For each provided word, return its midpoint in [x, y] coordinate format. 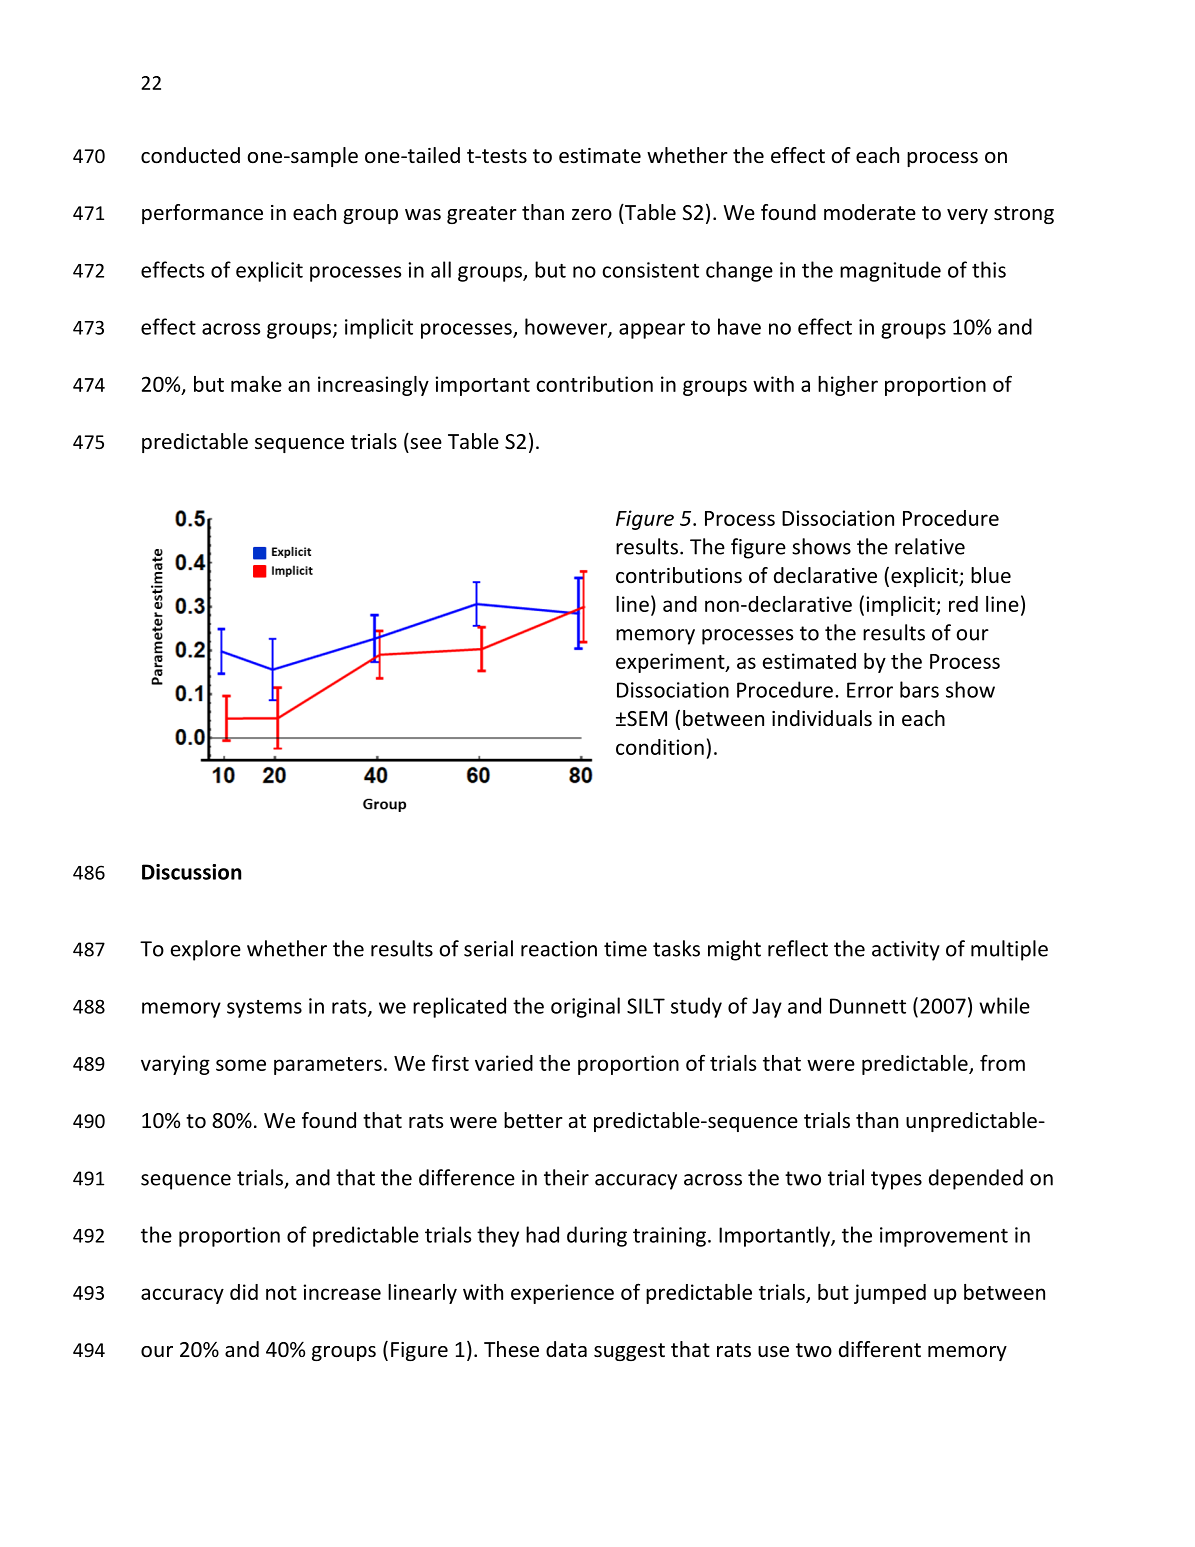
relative [930, 546]
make [256, 384]
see [426, 444]
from [1002, 1062]
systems [264, 1009]
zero [592, 215]
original [585, 1007]
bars [919, 689]
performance [202, 214]
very [967, 216]
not [281, 1293]
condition [660, 747]
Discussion [191, 872]
